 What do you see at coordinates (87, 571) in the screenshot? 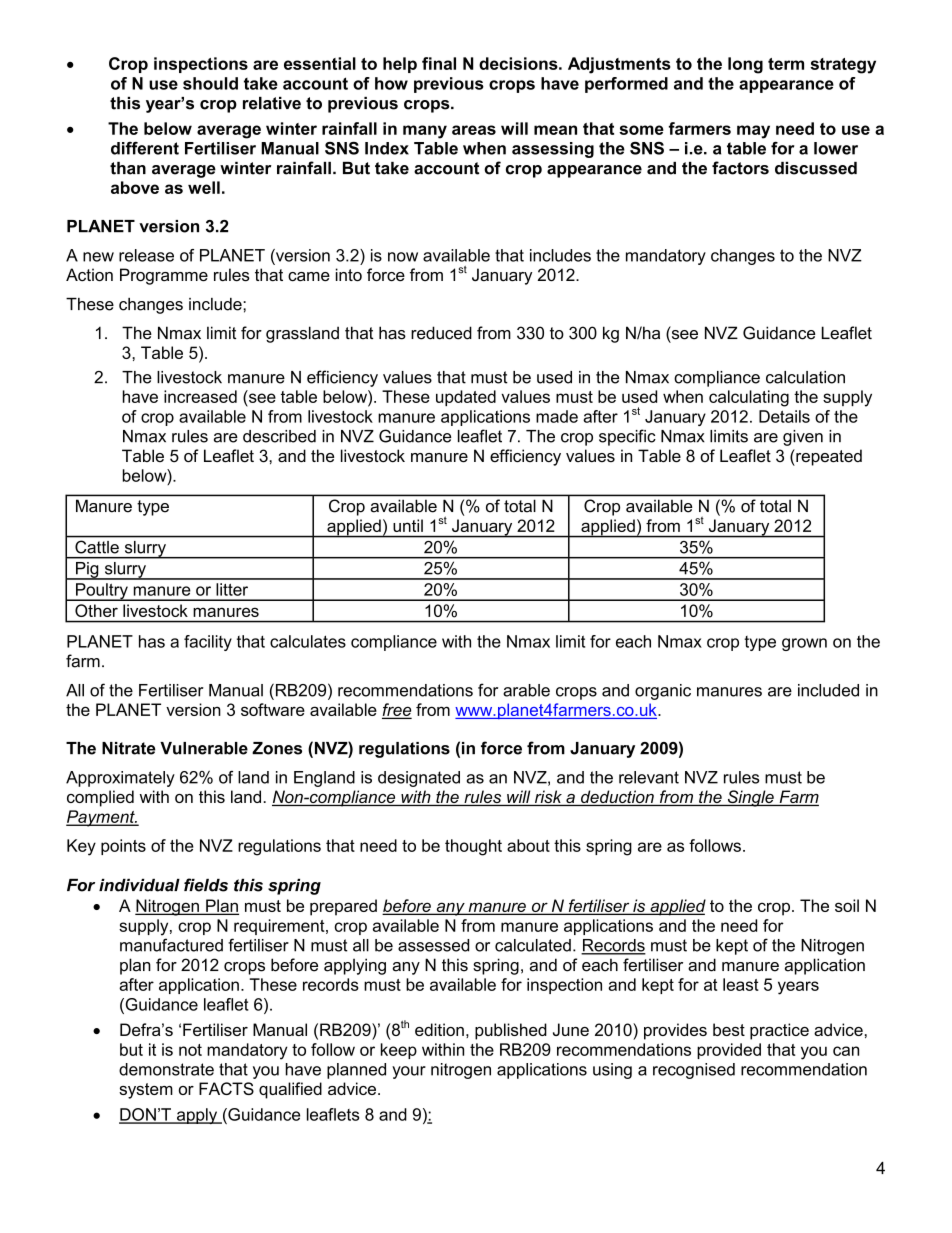
I see `Pig` at bounding box center [87, 571].
